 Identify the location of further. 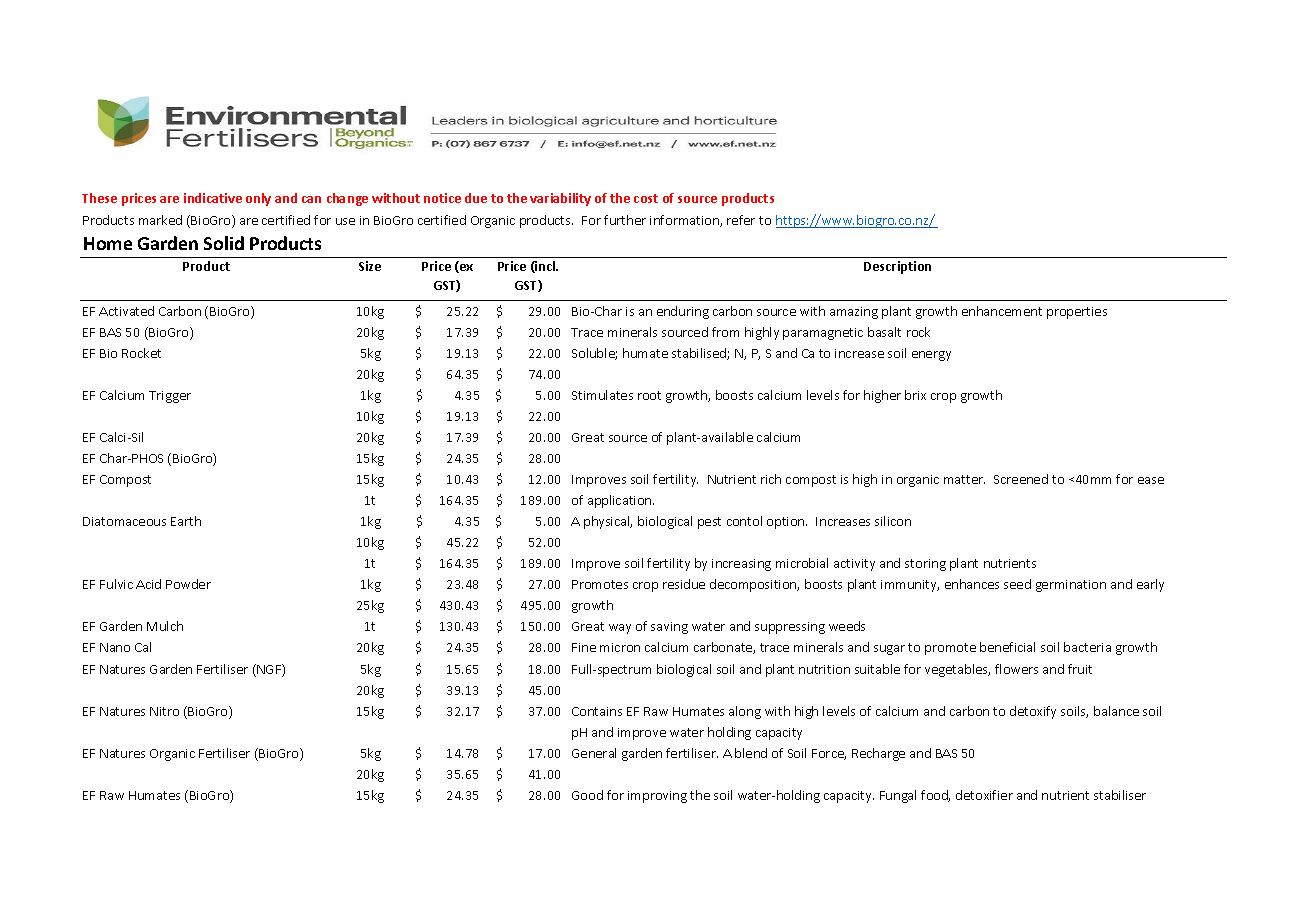
(625, 220).
